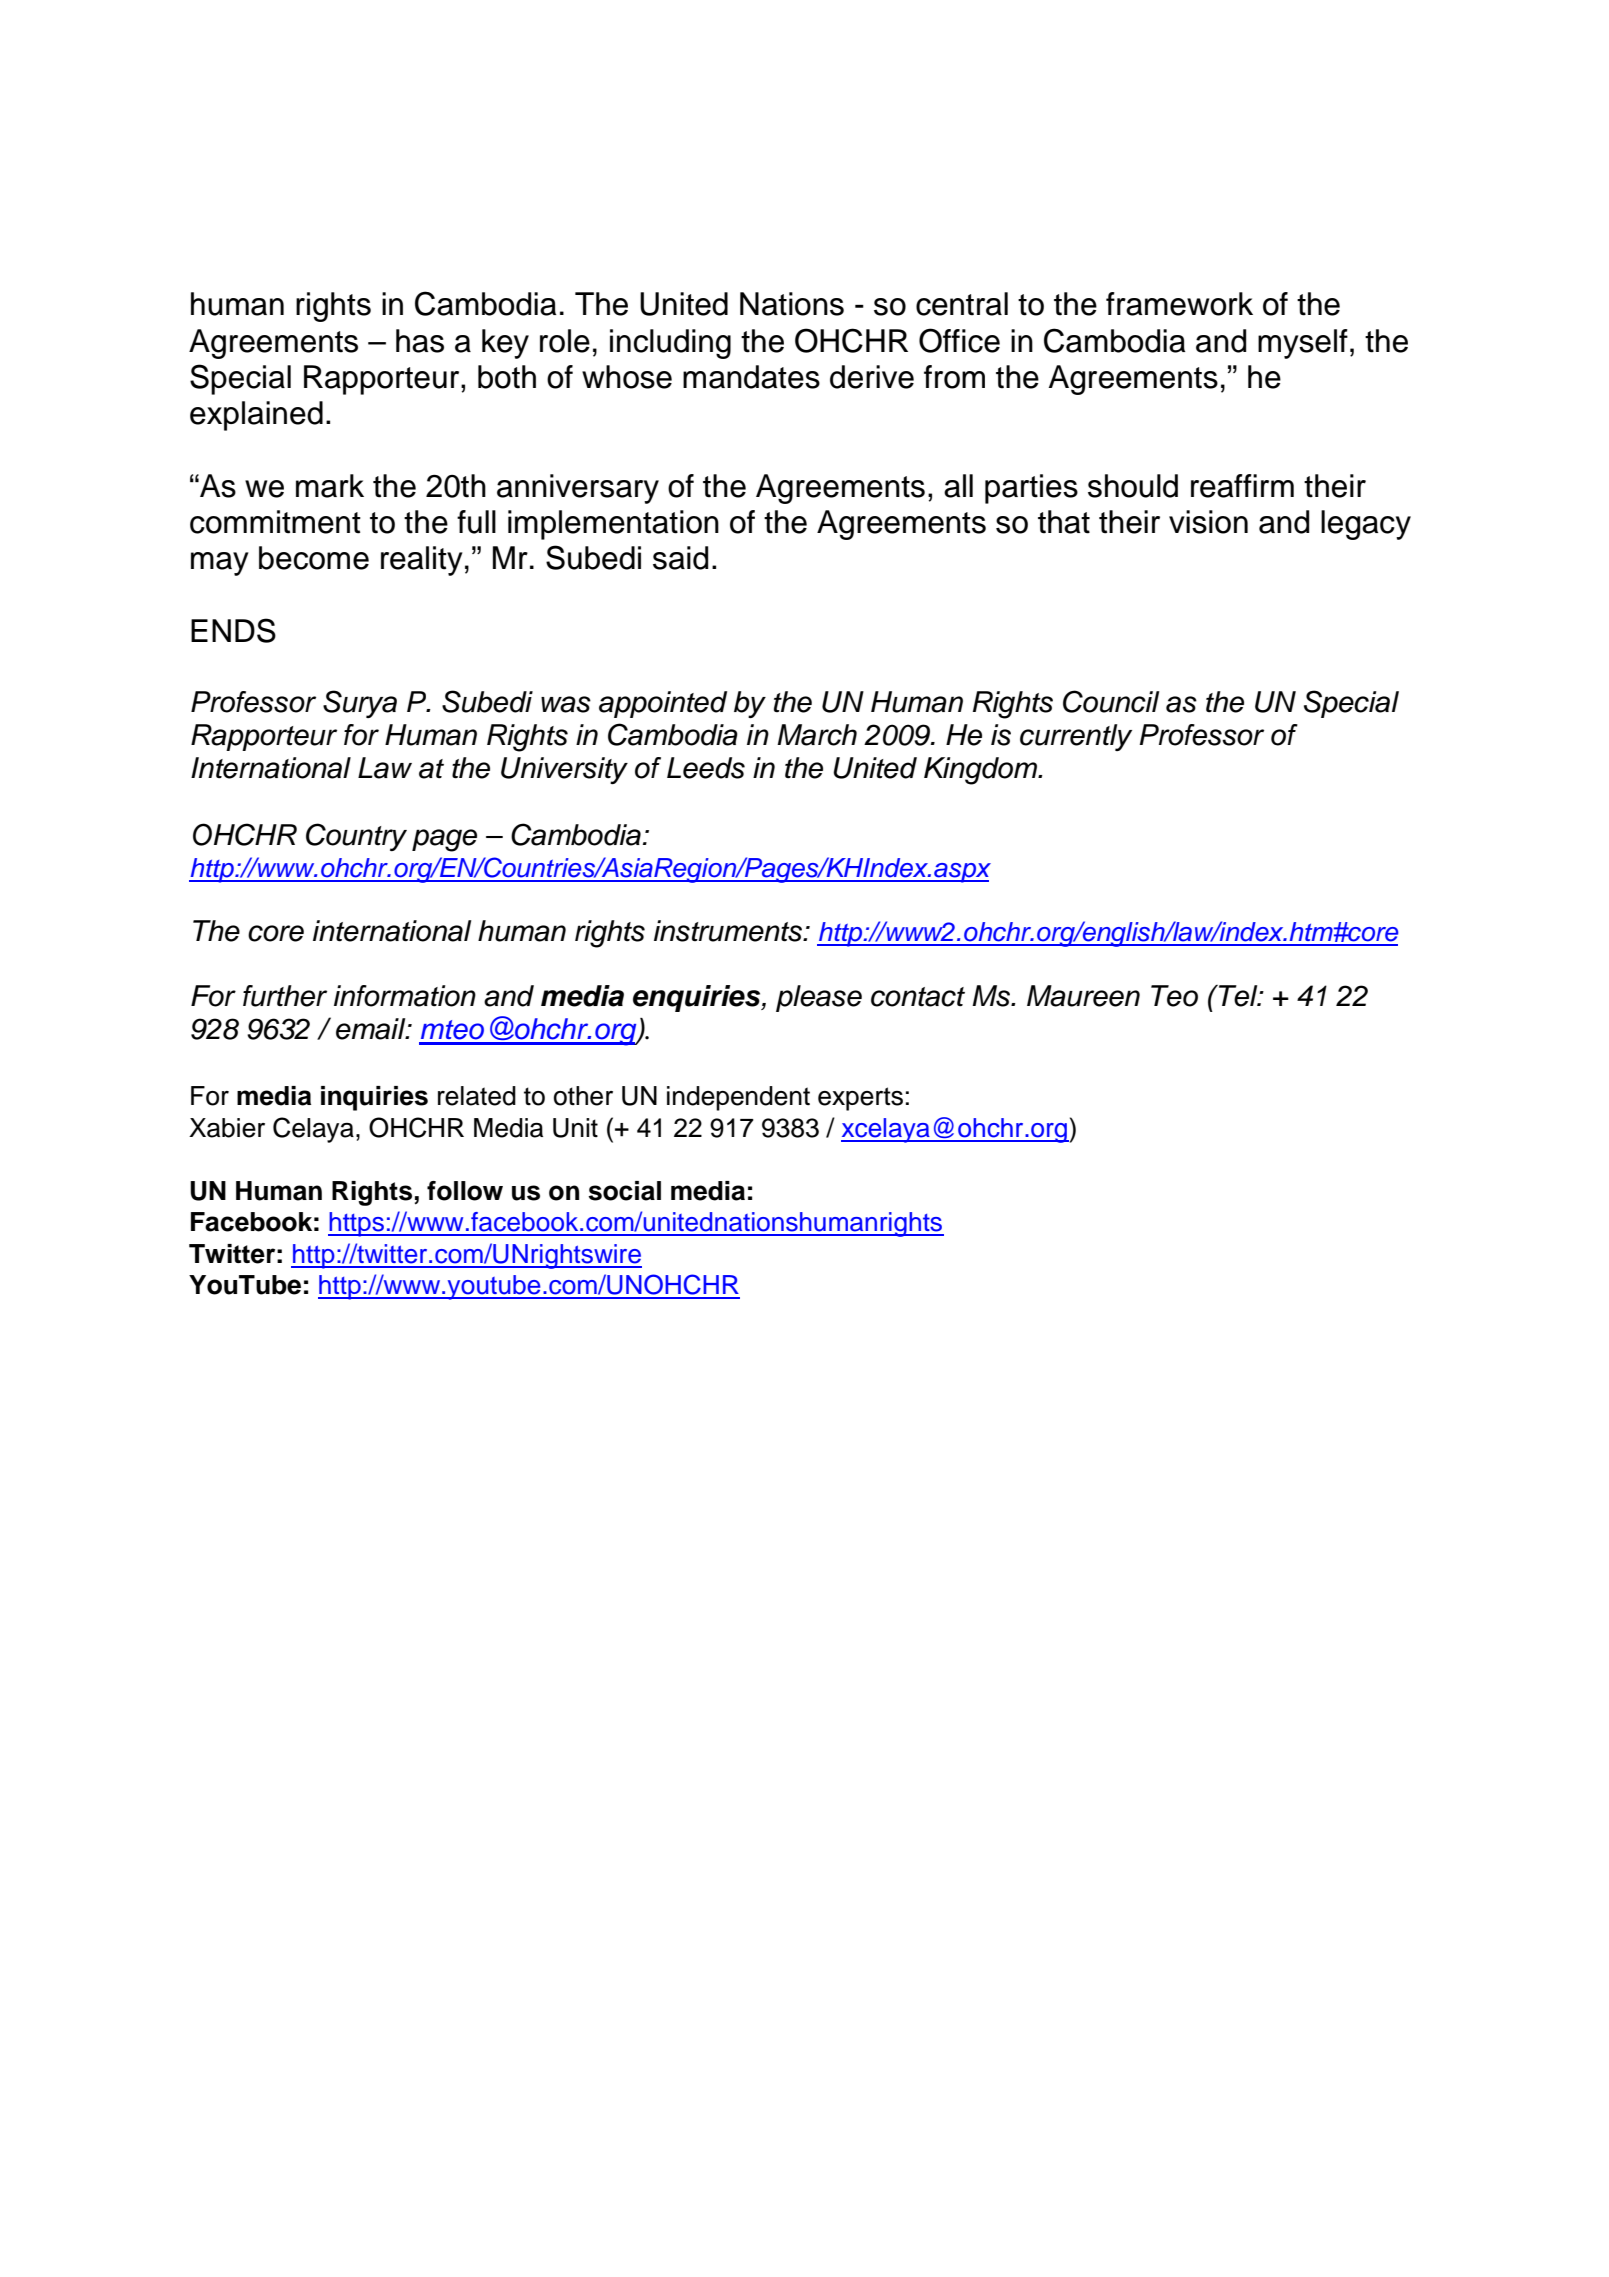 The width and height of the screenshot is (1609, 2277). What do you see at coordinates (330, 486) in the screenshot?
I see `mark` at bounding box center [330, 486].
